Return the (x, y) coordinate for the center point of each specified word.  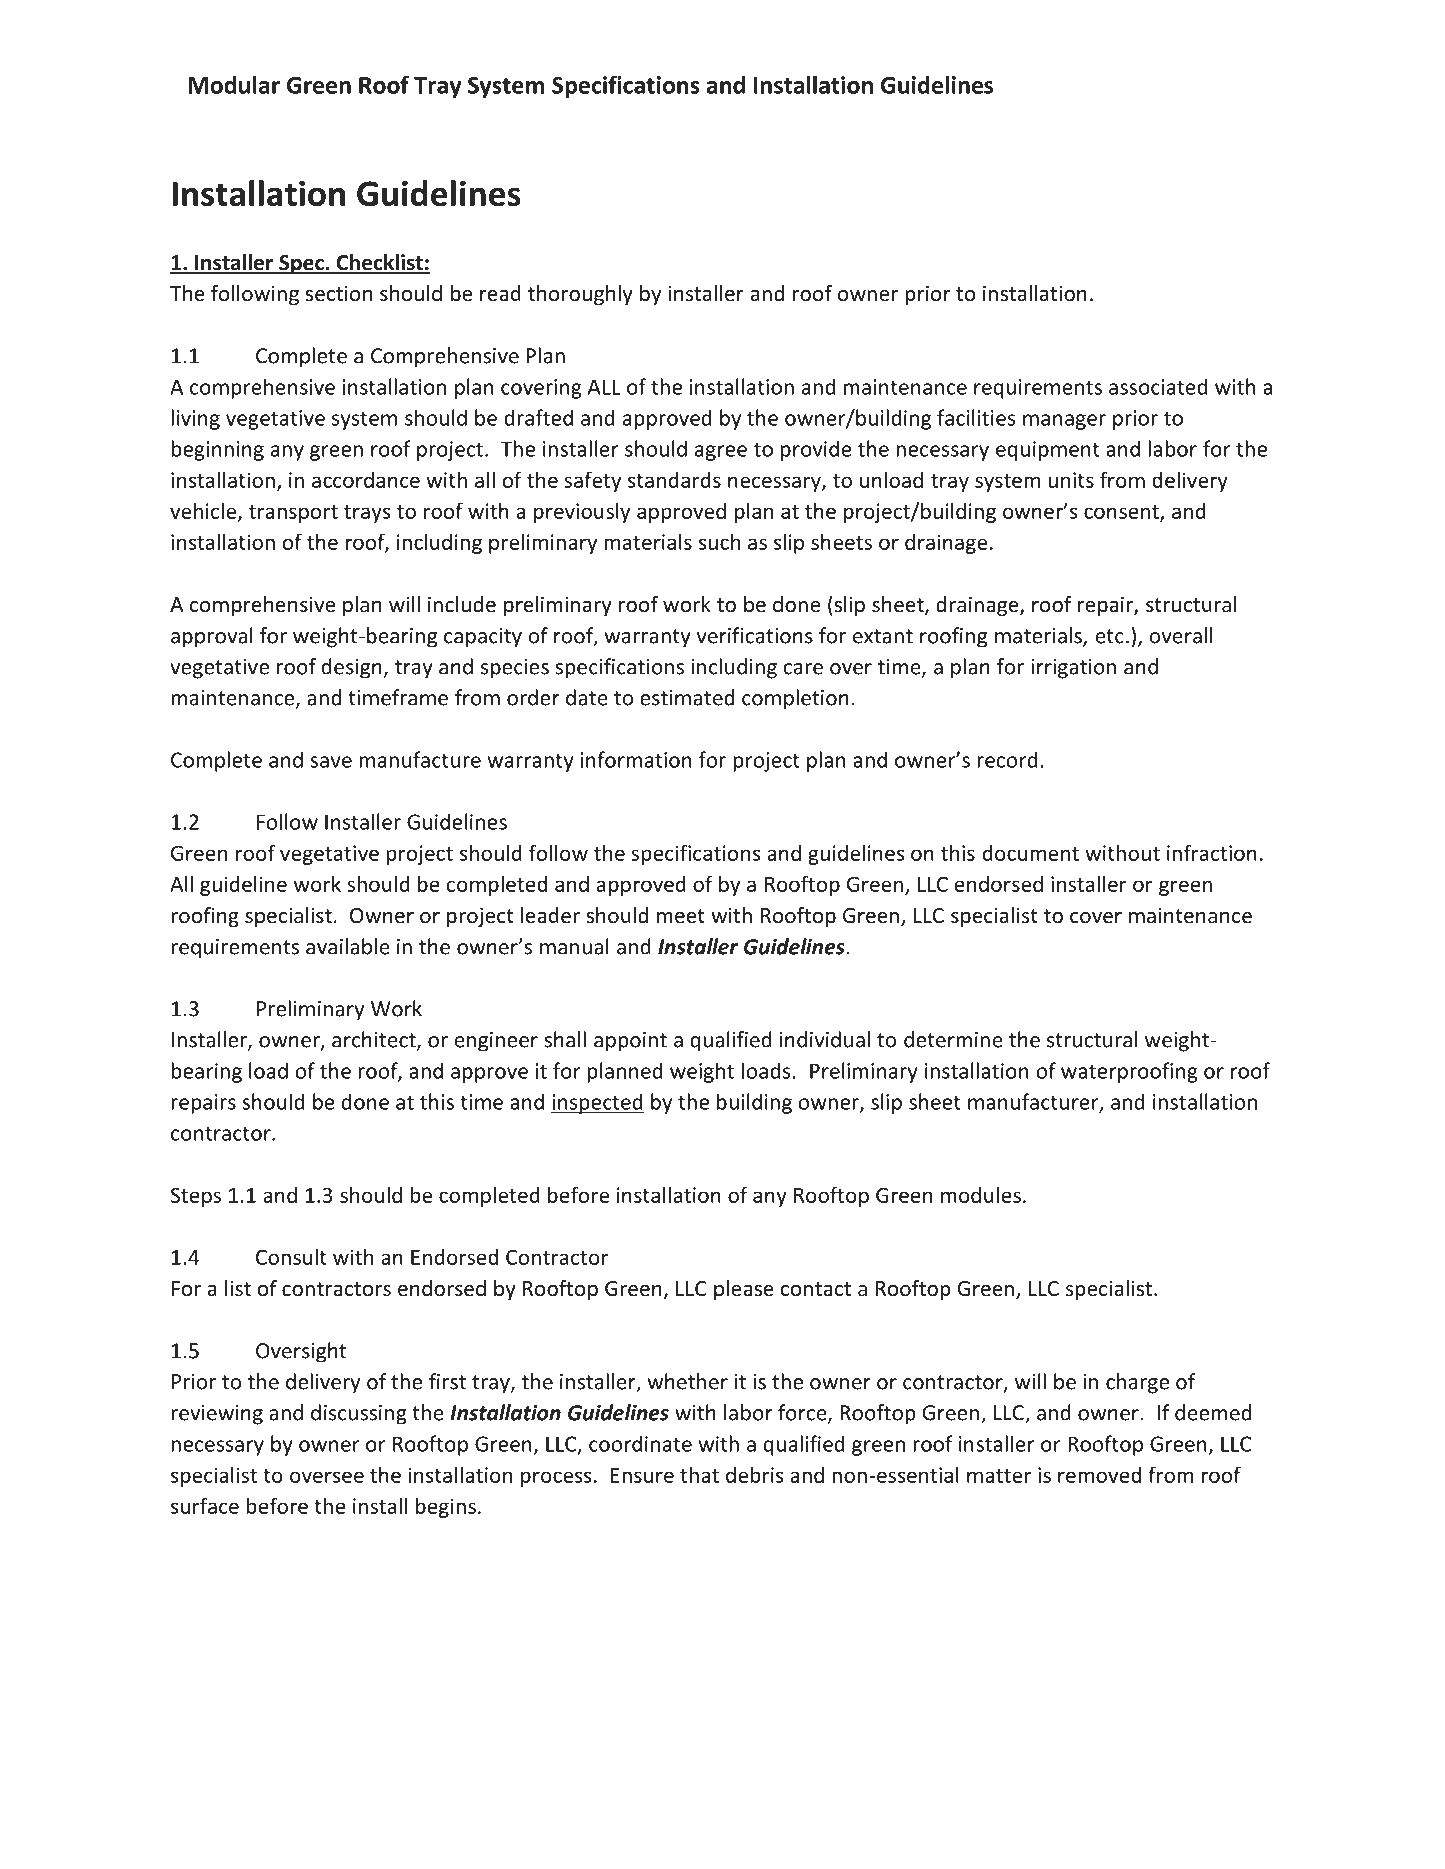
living (195, 419)
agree (721, 453)
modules (981, 1195)
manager (1064, 422)
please (744, 1290)
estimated (687, 697)
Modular (234, 85)
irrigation (1073, 669)
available (348, 946)
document (1031, 853)
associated (1158, 386)
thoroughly (580, 295)
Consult (291, 1256)
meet (681, 916)
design (352, 668)
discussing (359, 1414)
